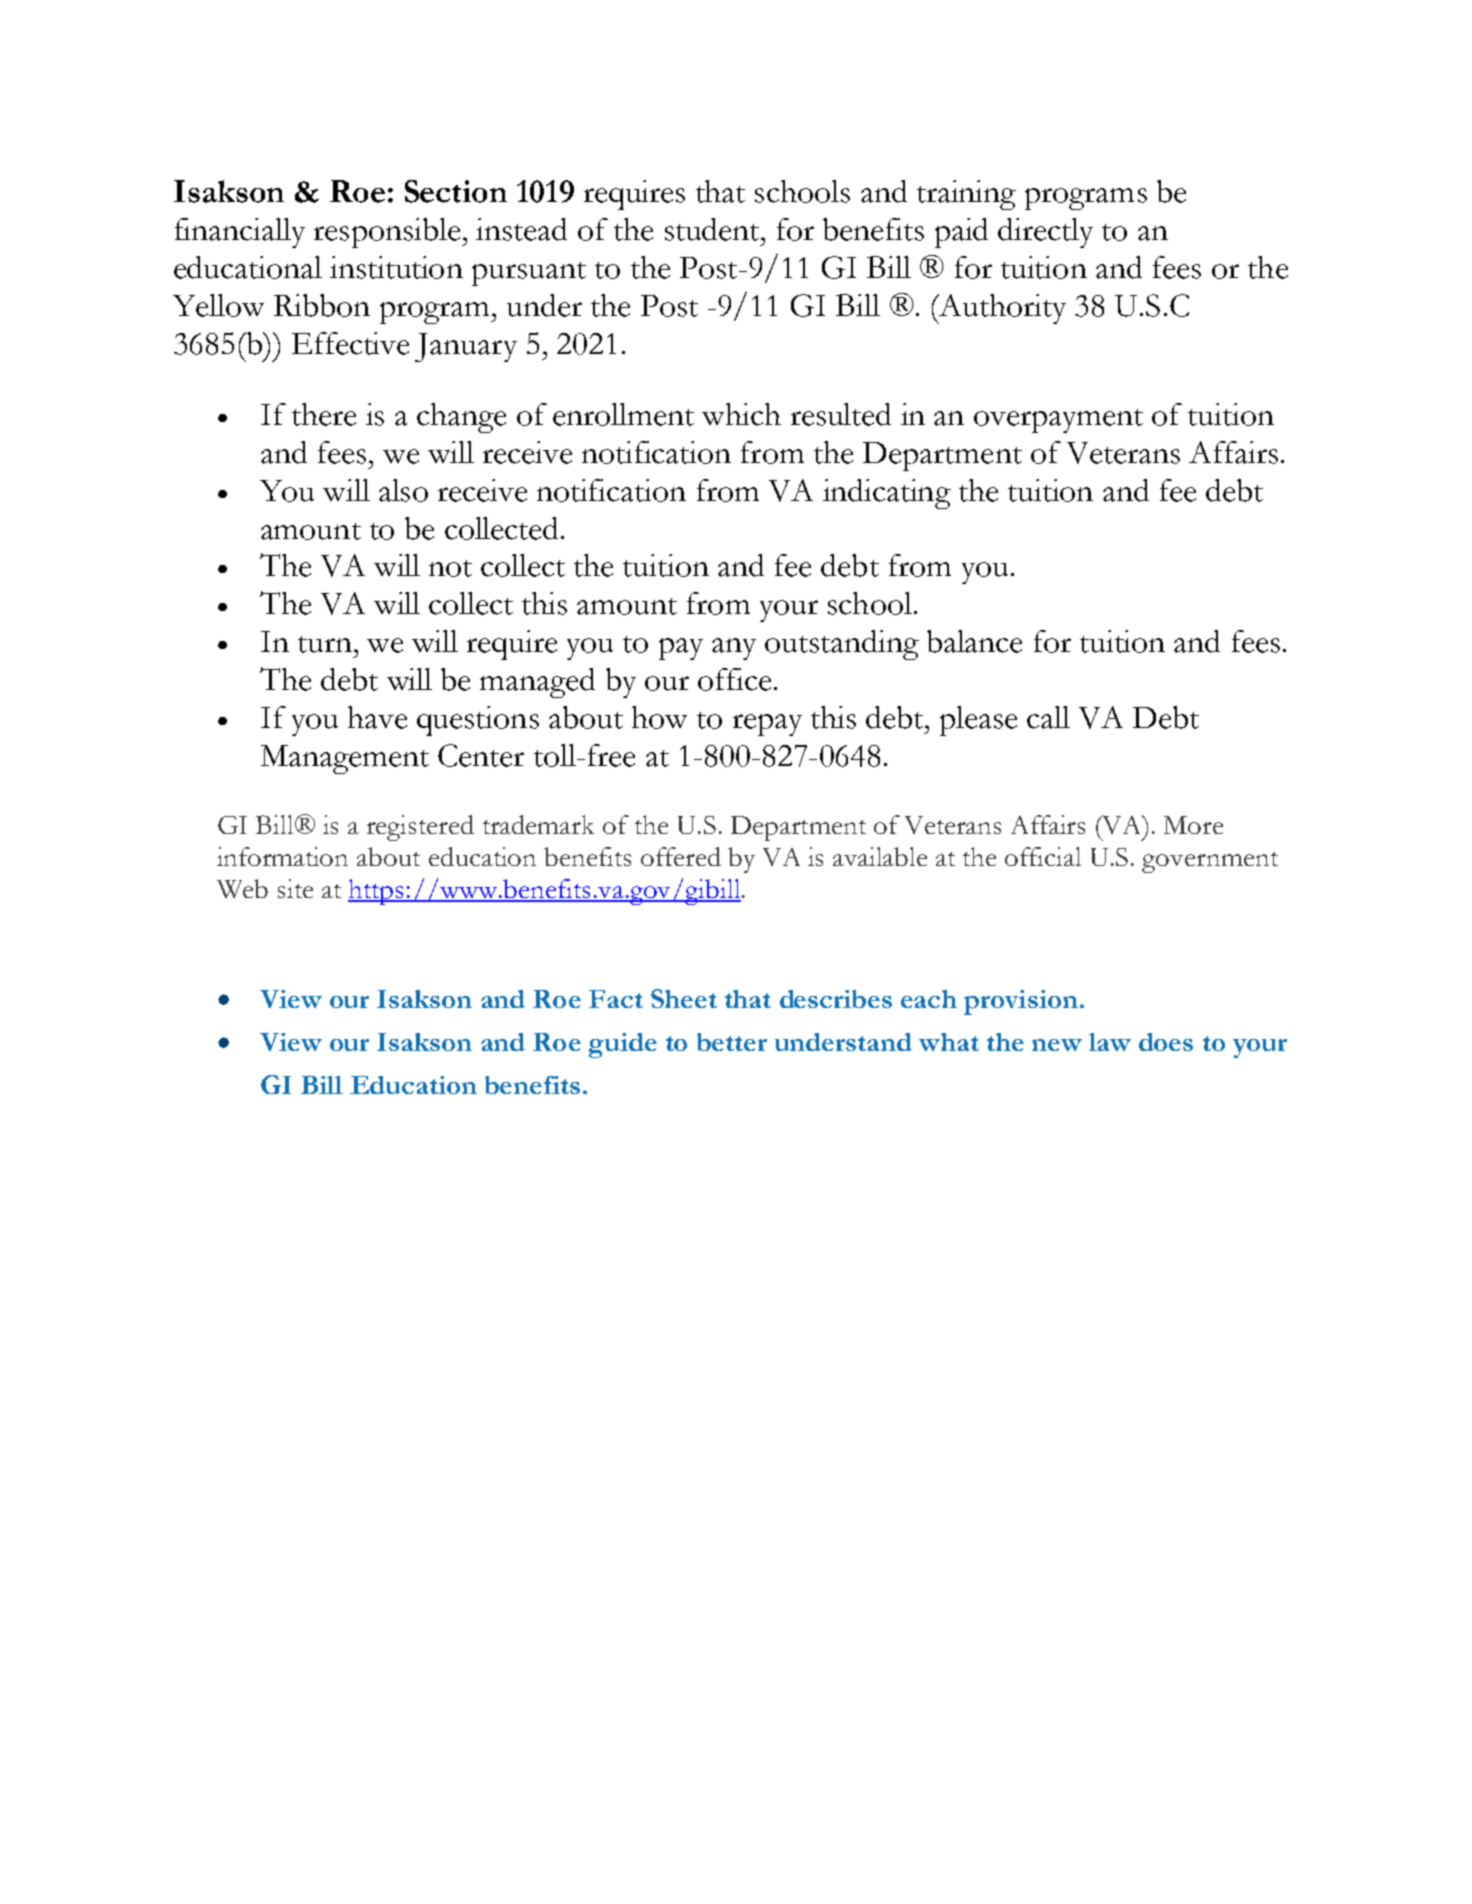  I want to click on better, so click(732, 1042).
